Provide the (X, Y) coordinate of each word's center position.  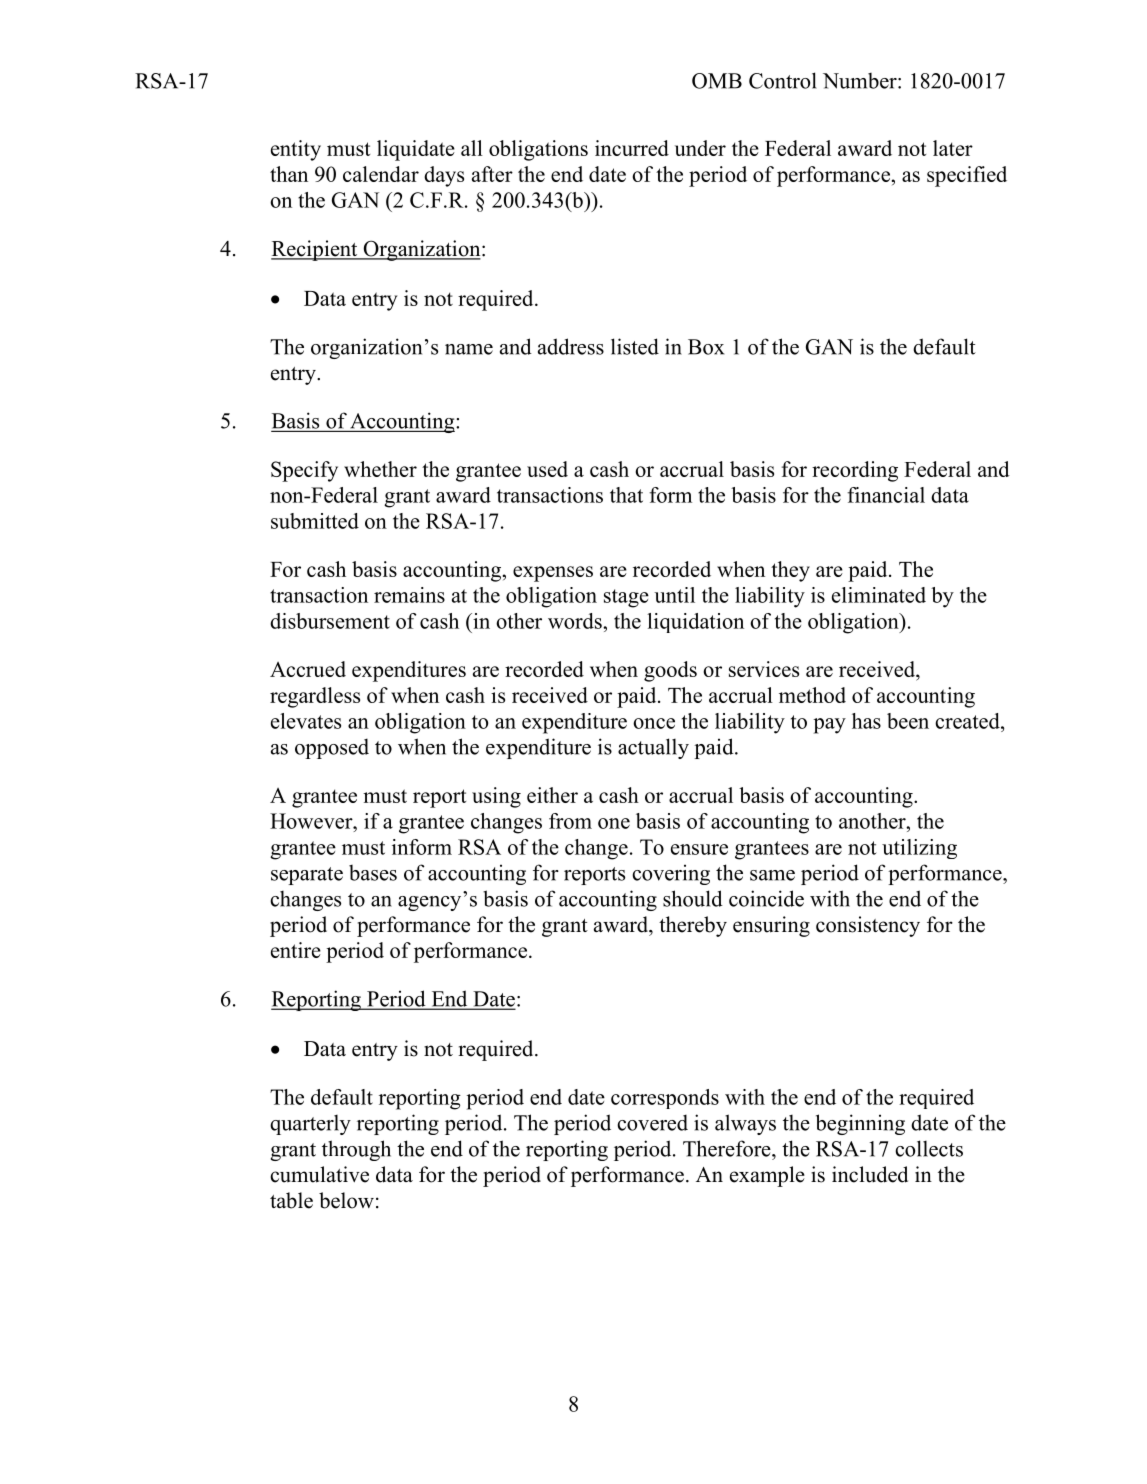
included (870, 1174)
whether (380, 469)
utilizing (919, 849)
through (356, 1150)
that (626, 495)
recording (855, 471)
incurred (632, 148)
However (312, 821)
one (614, 823)
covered (652, 1122)
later (953, 148)
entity (296, 150)
